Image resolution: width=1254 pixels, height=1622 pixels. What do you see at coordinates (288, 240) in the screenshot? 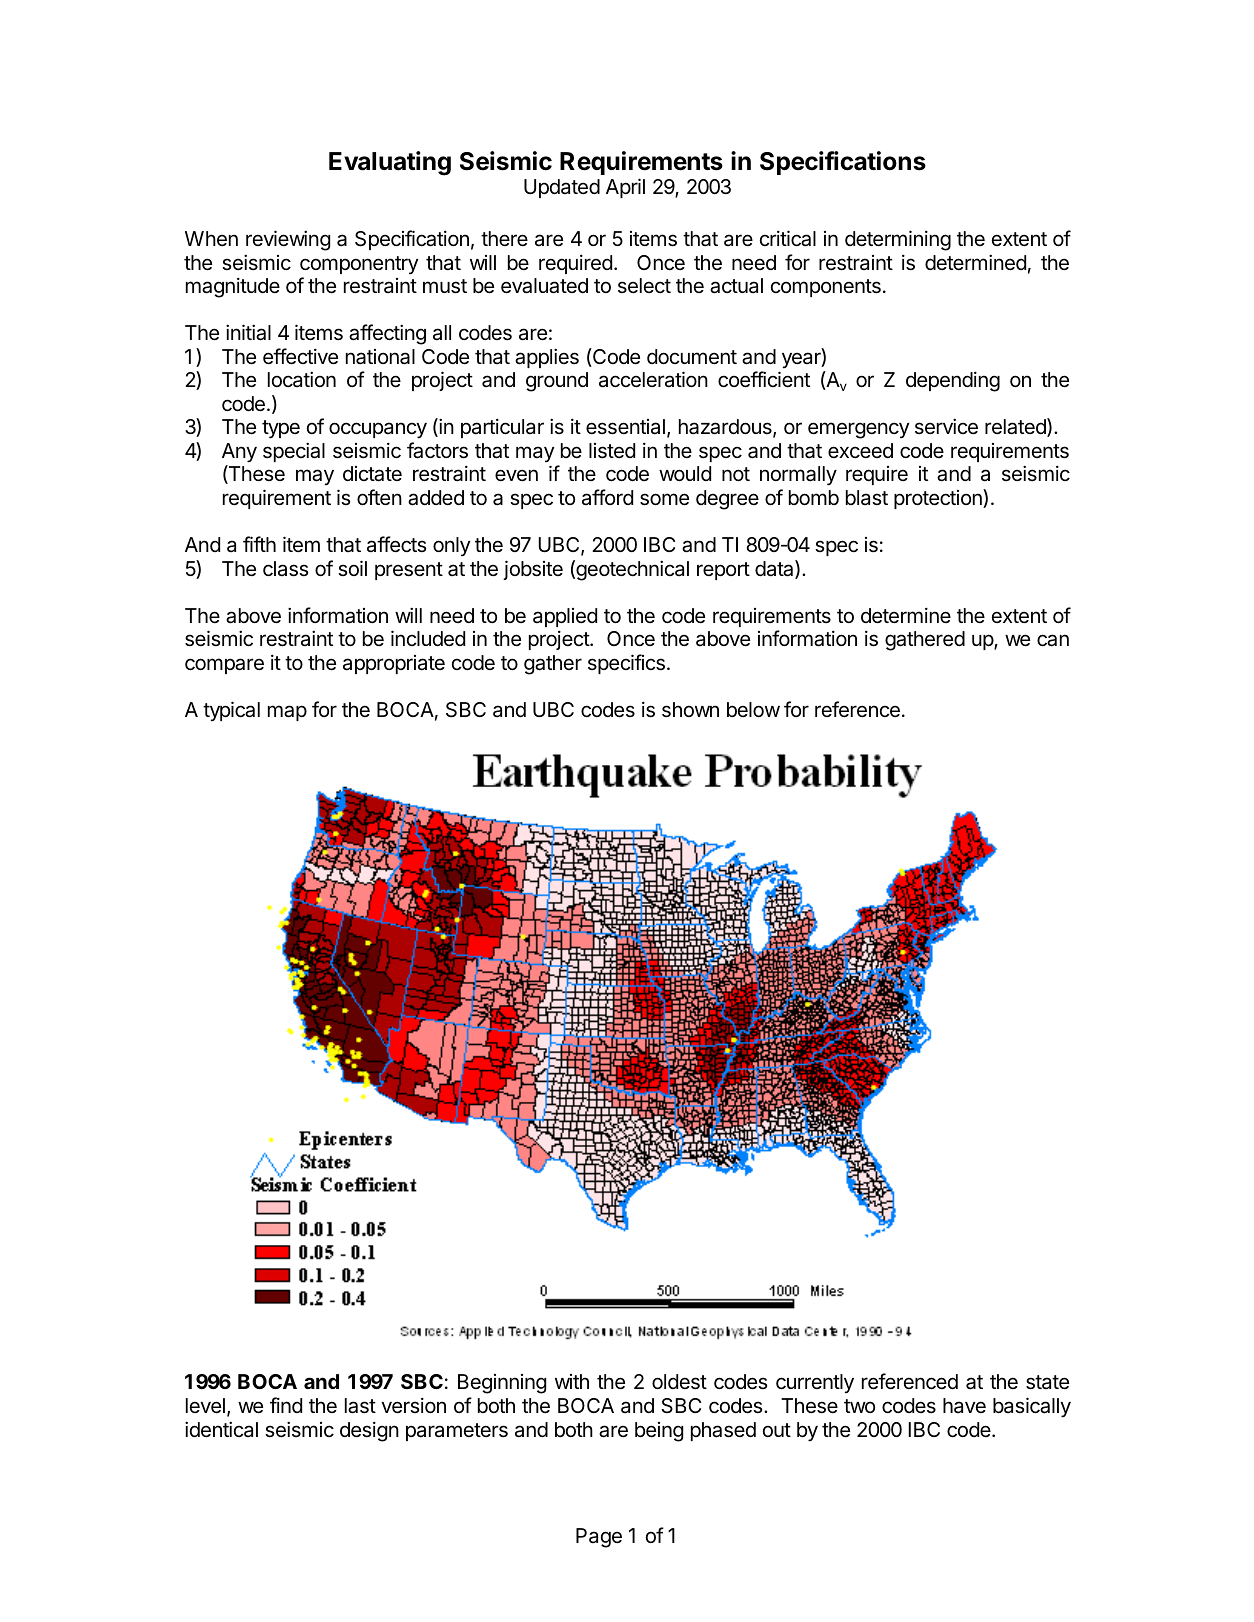
I see `reviewing` at bounding box center [288, 240].
